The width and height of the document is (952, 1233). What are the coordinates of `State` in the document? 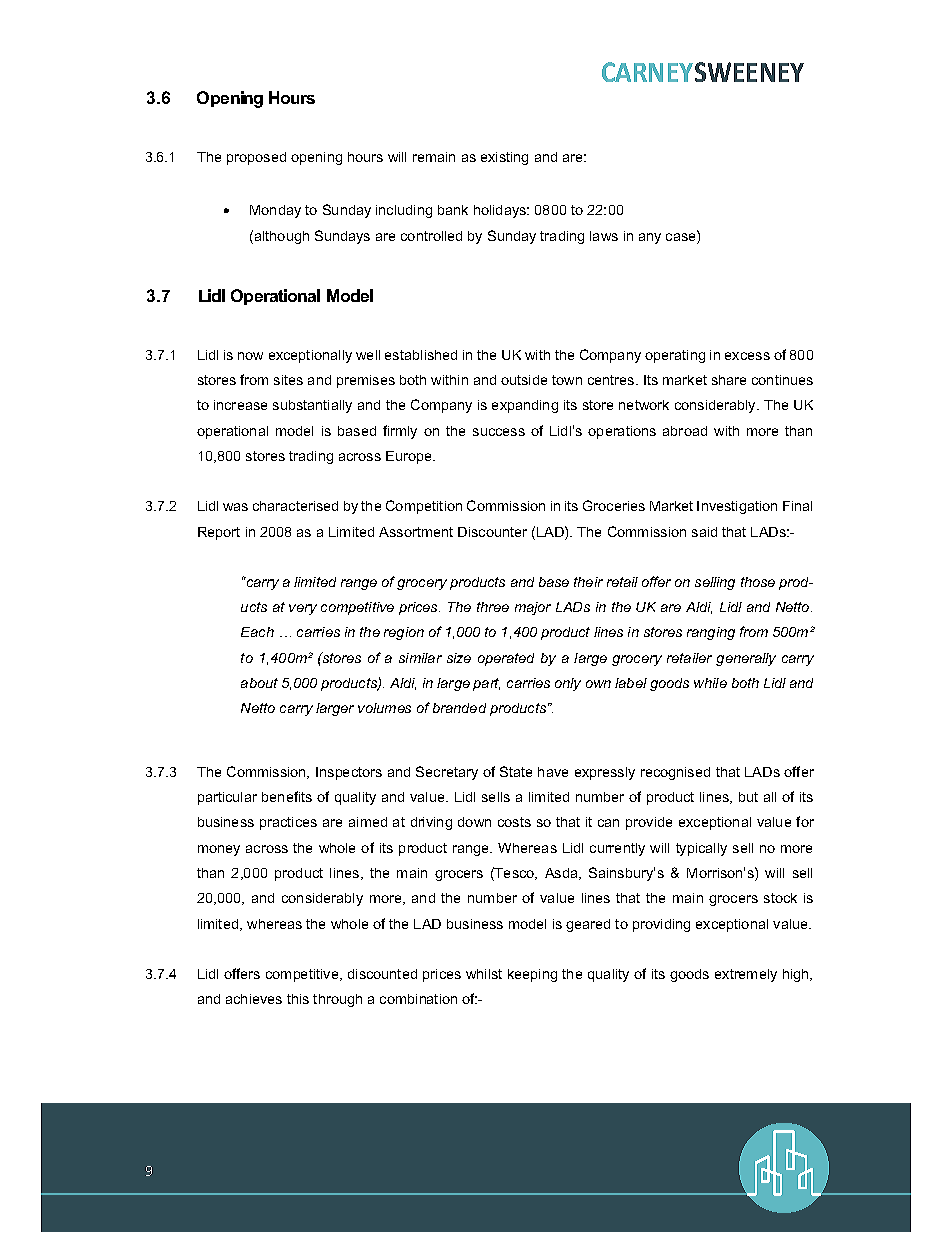 It's located at (516, 771).
